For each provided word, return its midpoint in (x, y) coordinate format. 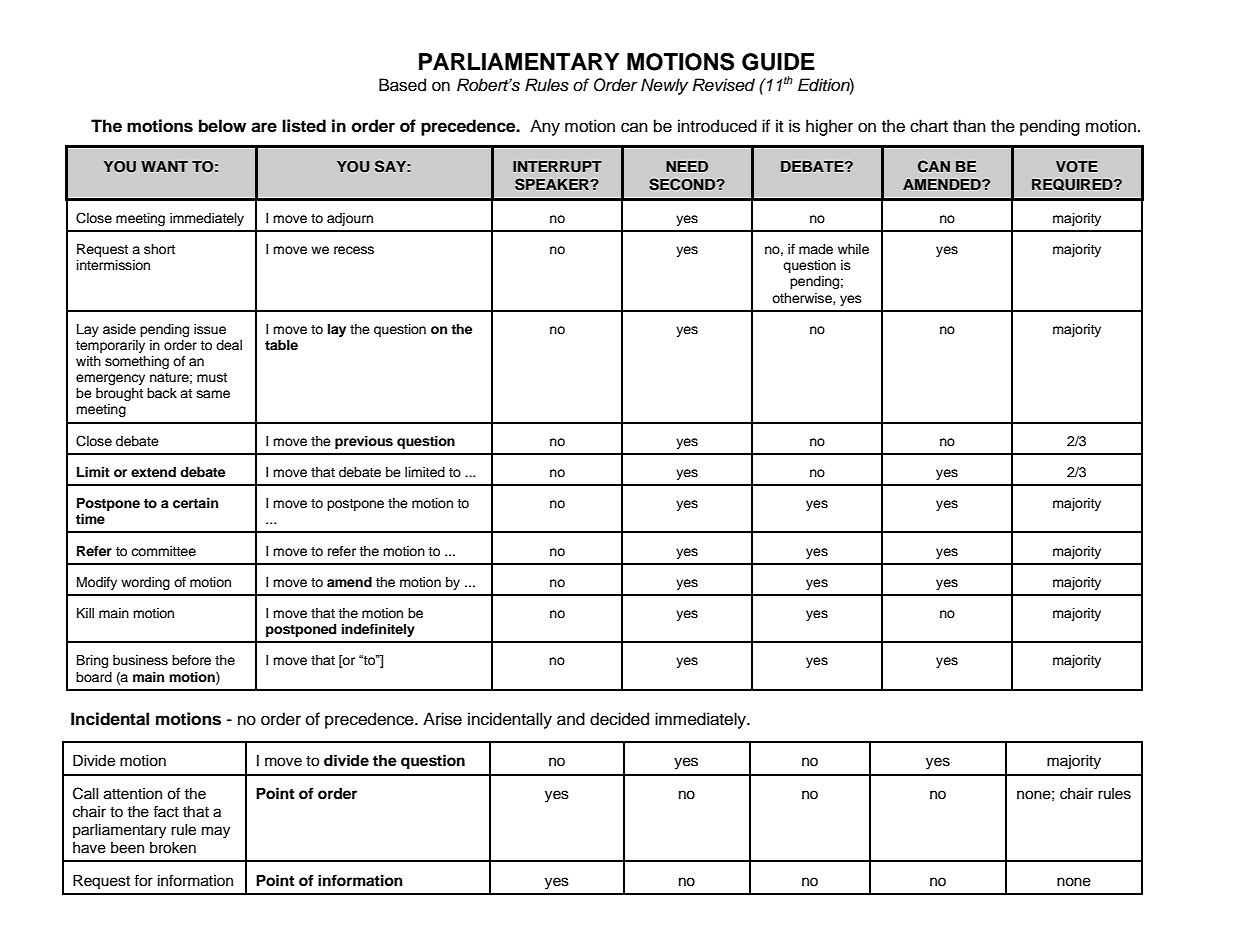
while (853, 249)
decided (619, 719)
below (222, 126)
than (969, 125)
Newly (664, 86)
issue (210, 329)
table (281, 345)
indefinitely (378, 630)
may (216, 832)
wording (145, 583)
